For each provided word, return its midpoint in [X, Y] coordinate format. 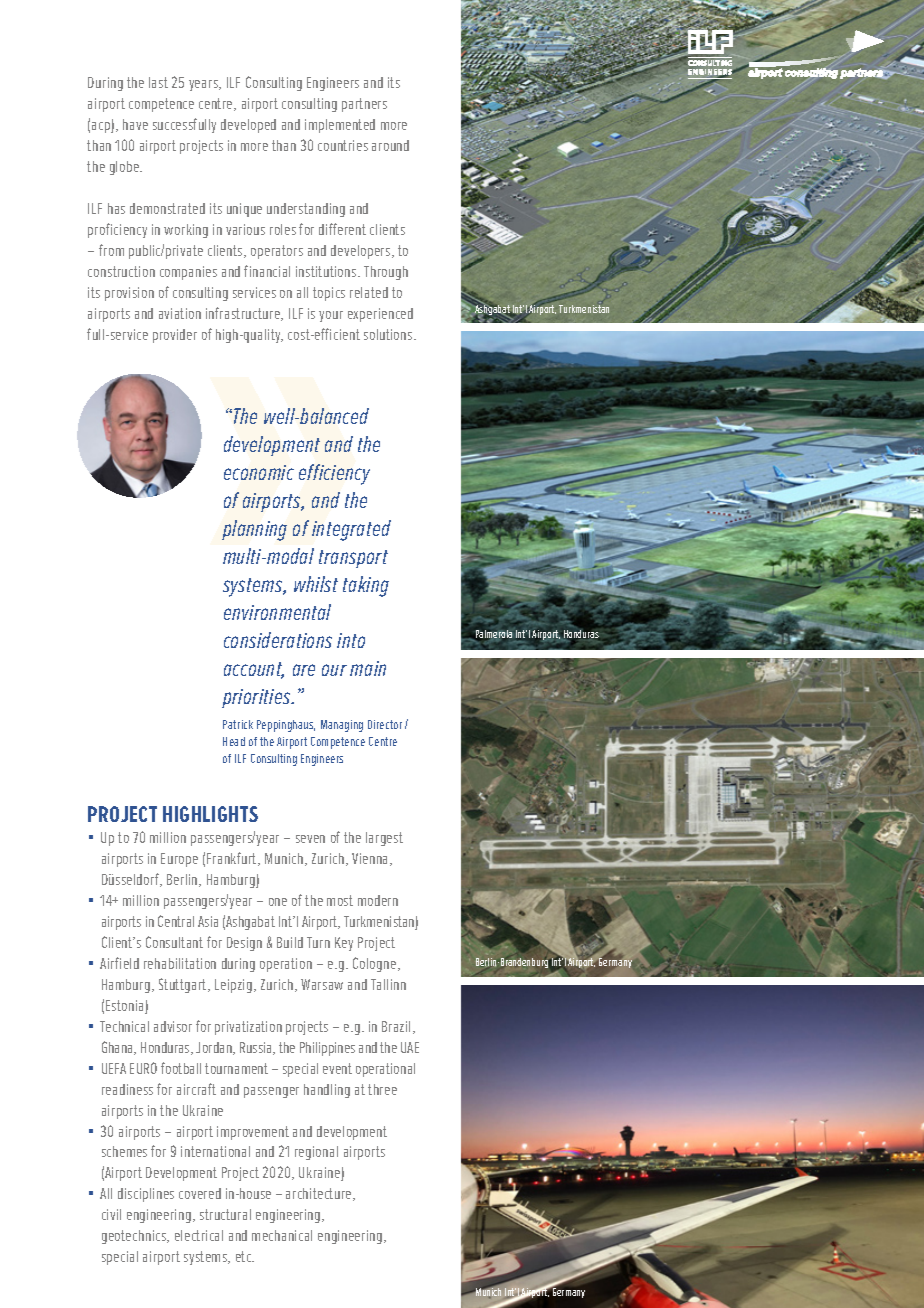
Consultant [174, 942]
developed [248, 126]
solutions [389, 334]
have [135, 124]
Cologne [376, 964]
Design [244, 944]
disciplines [146, 1195]
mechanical [282, 1235]
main [368, 668]
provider [175, 336]
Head [234, 741]
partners [364, 105]
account [254, 670]
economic [259, 472]
